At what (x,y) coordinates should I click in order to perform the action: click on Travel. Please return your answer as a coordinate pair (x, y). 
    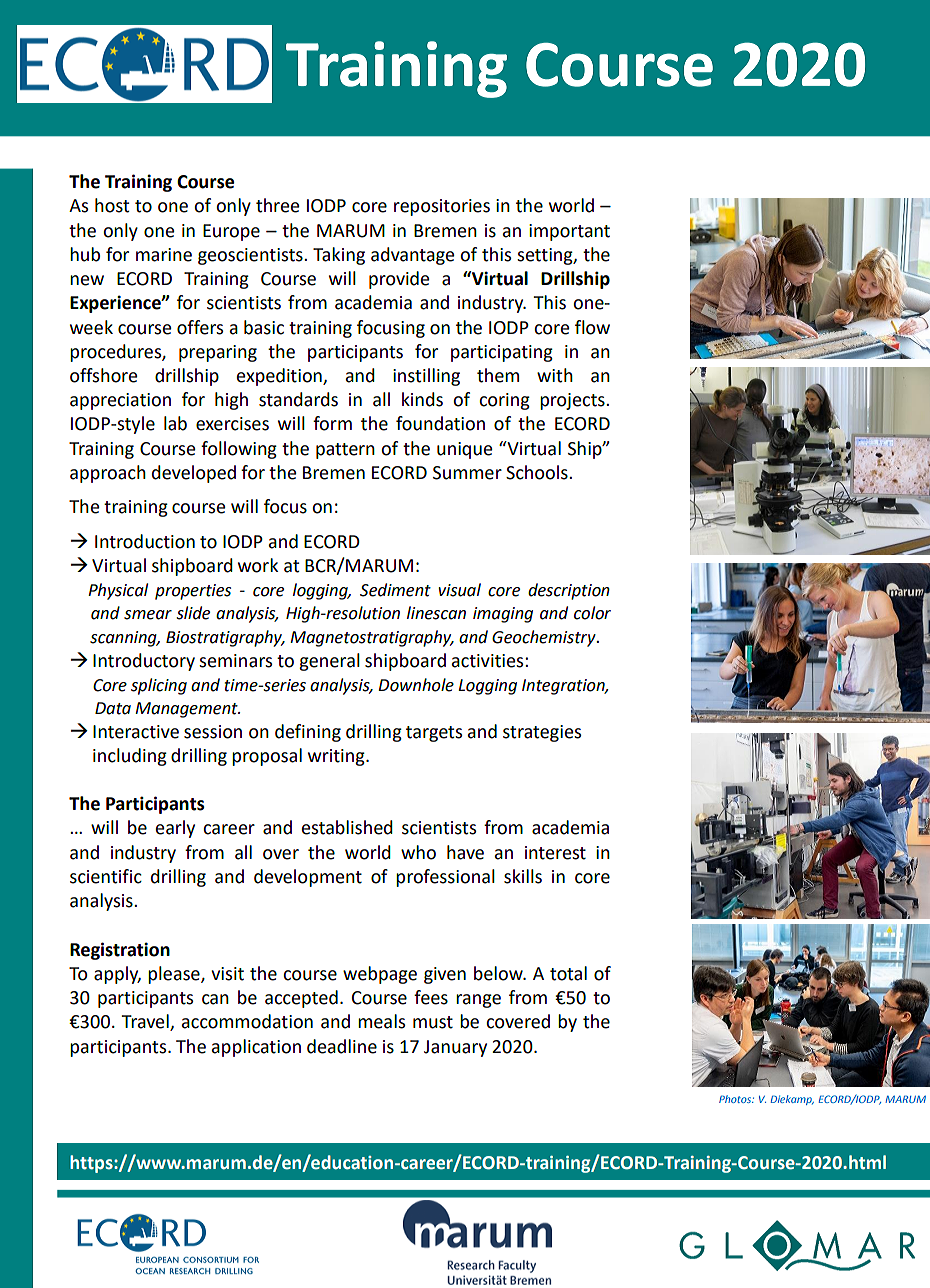
    Looking at the image, I should click on (146, 1022).
